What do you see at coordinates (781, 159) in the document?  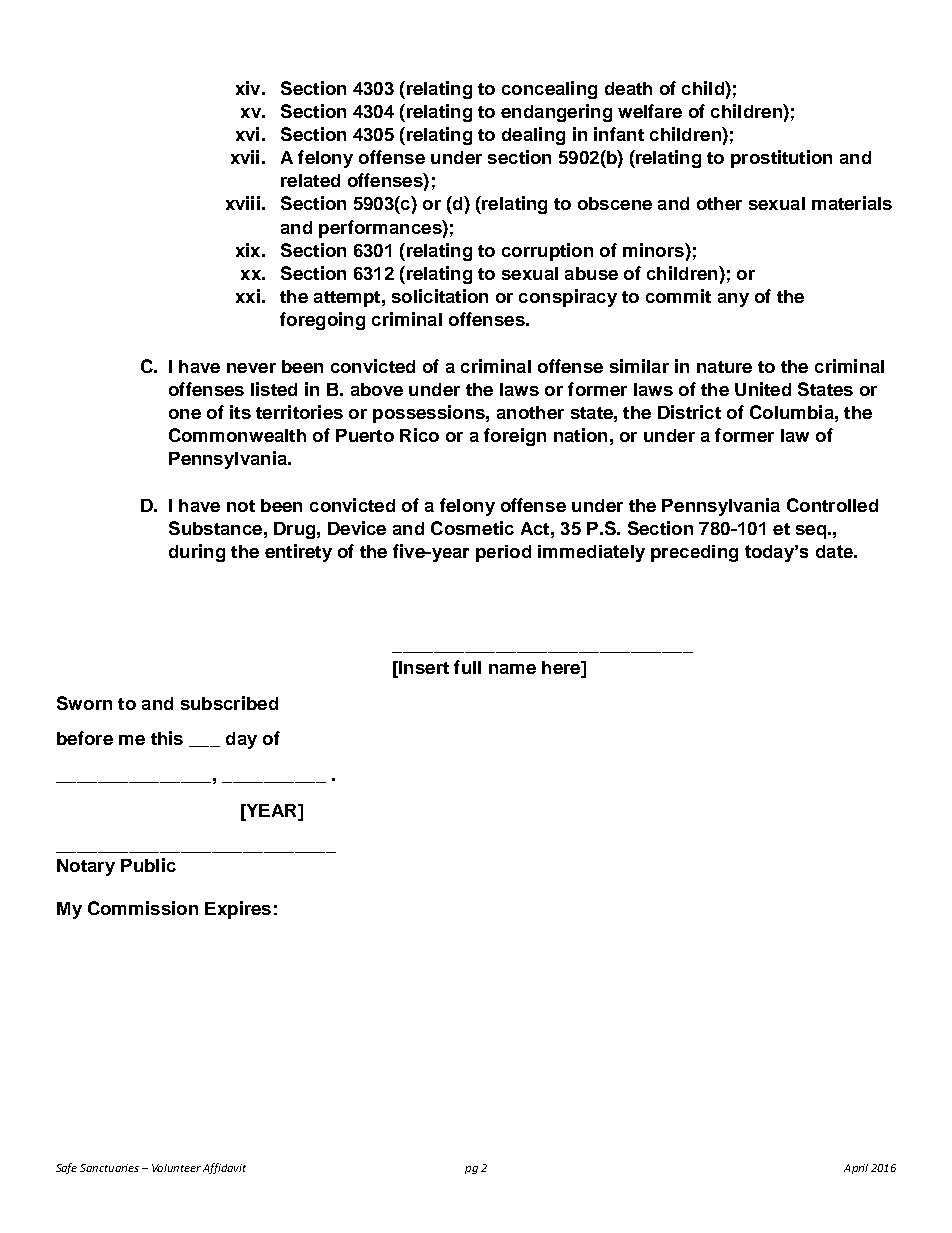 I see `prostitution` at bounding box center [781, 159].
